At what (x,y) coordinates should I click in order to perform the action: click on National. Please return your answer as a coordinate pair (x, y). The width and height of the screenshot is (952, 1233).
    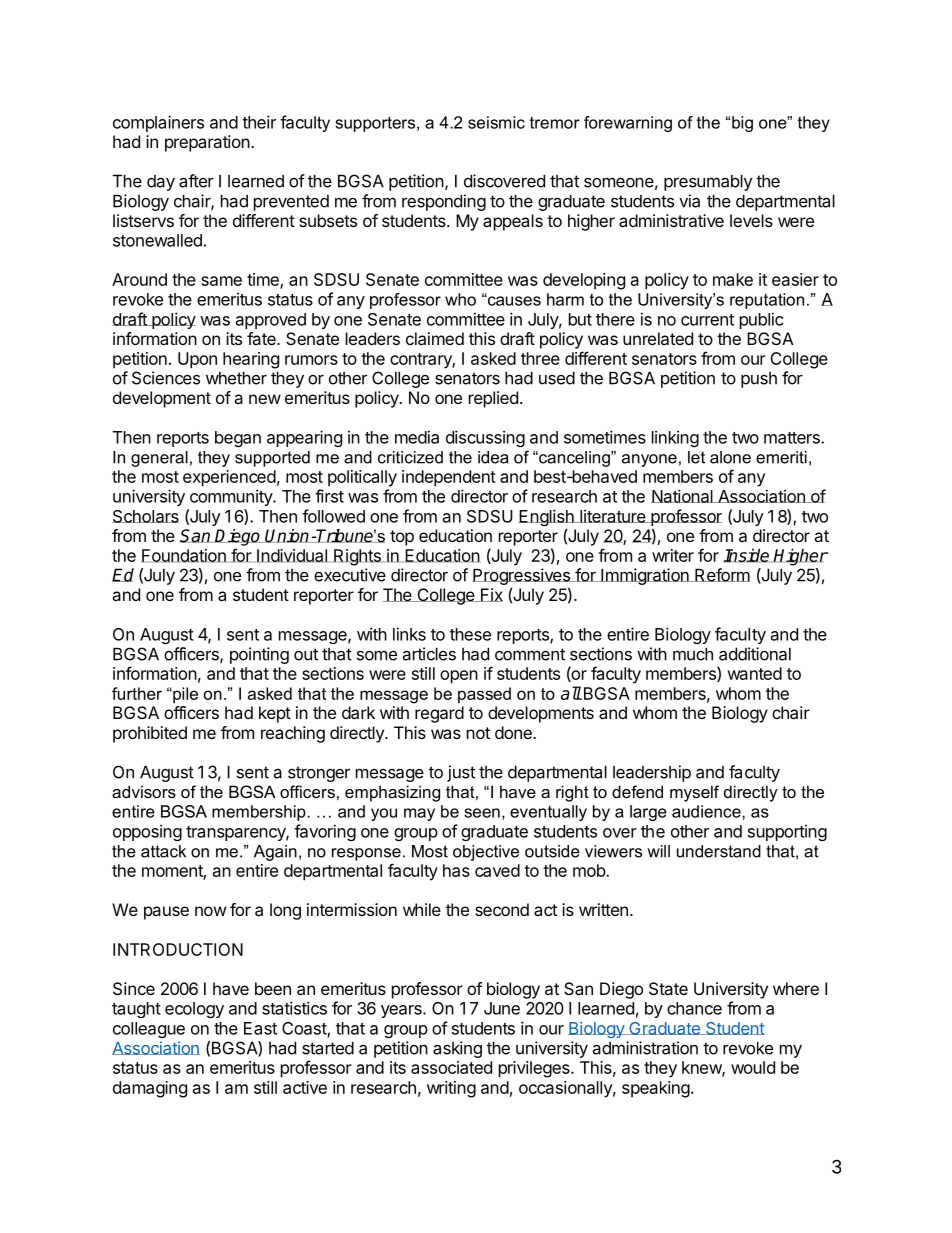
    Looking at the image, I should click on (683, 496).
